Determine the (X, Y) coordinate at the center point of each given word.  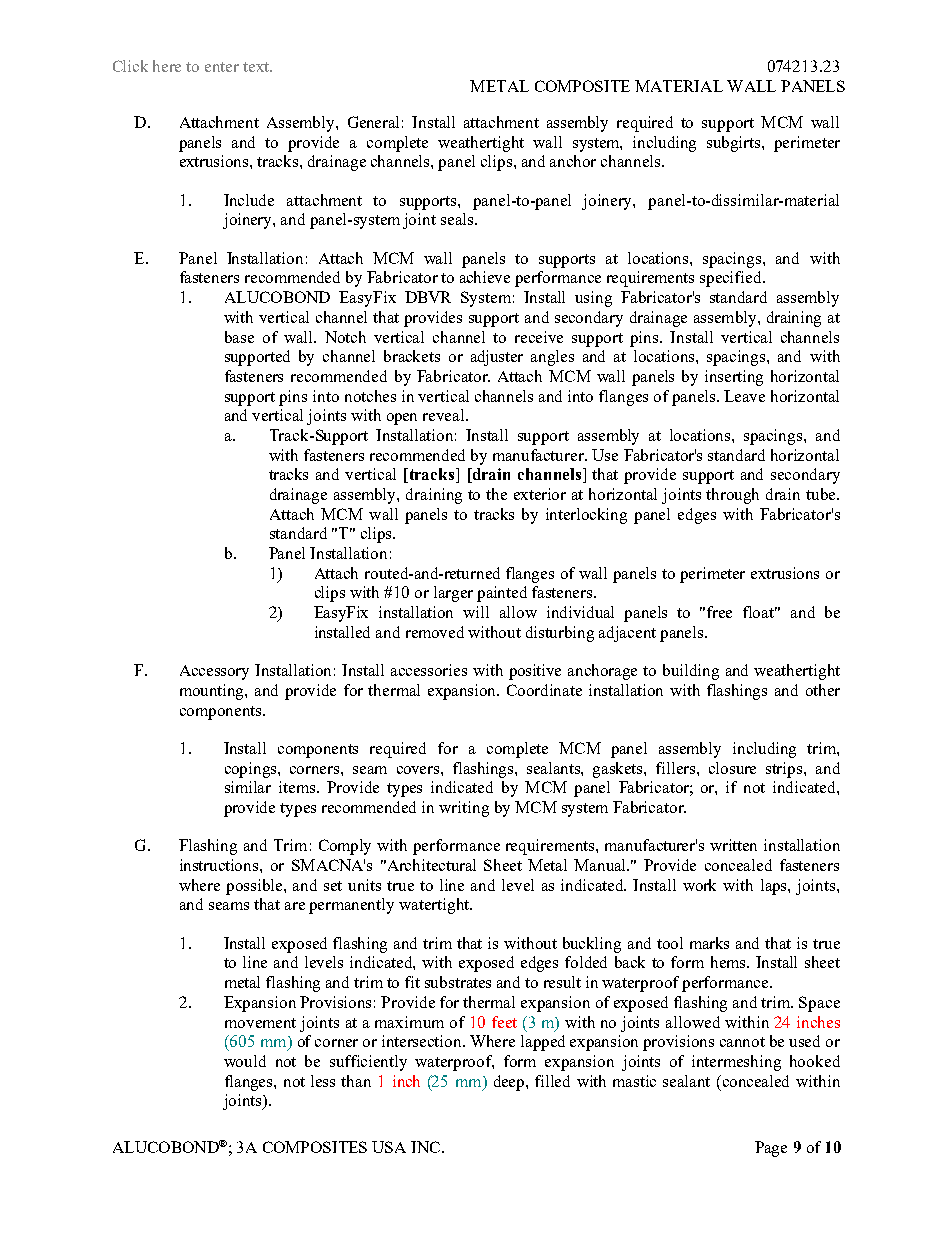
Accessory (214, 672)
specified (732, 279)
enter (222, 67)
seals (458, 219)
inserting (734, 378)
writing (464, 809)
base (239, 337)
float (760, 612)
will (476, 612)
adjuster (497, 358)
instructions (220, 865)
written (733, 845)
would (245, 1061)
